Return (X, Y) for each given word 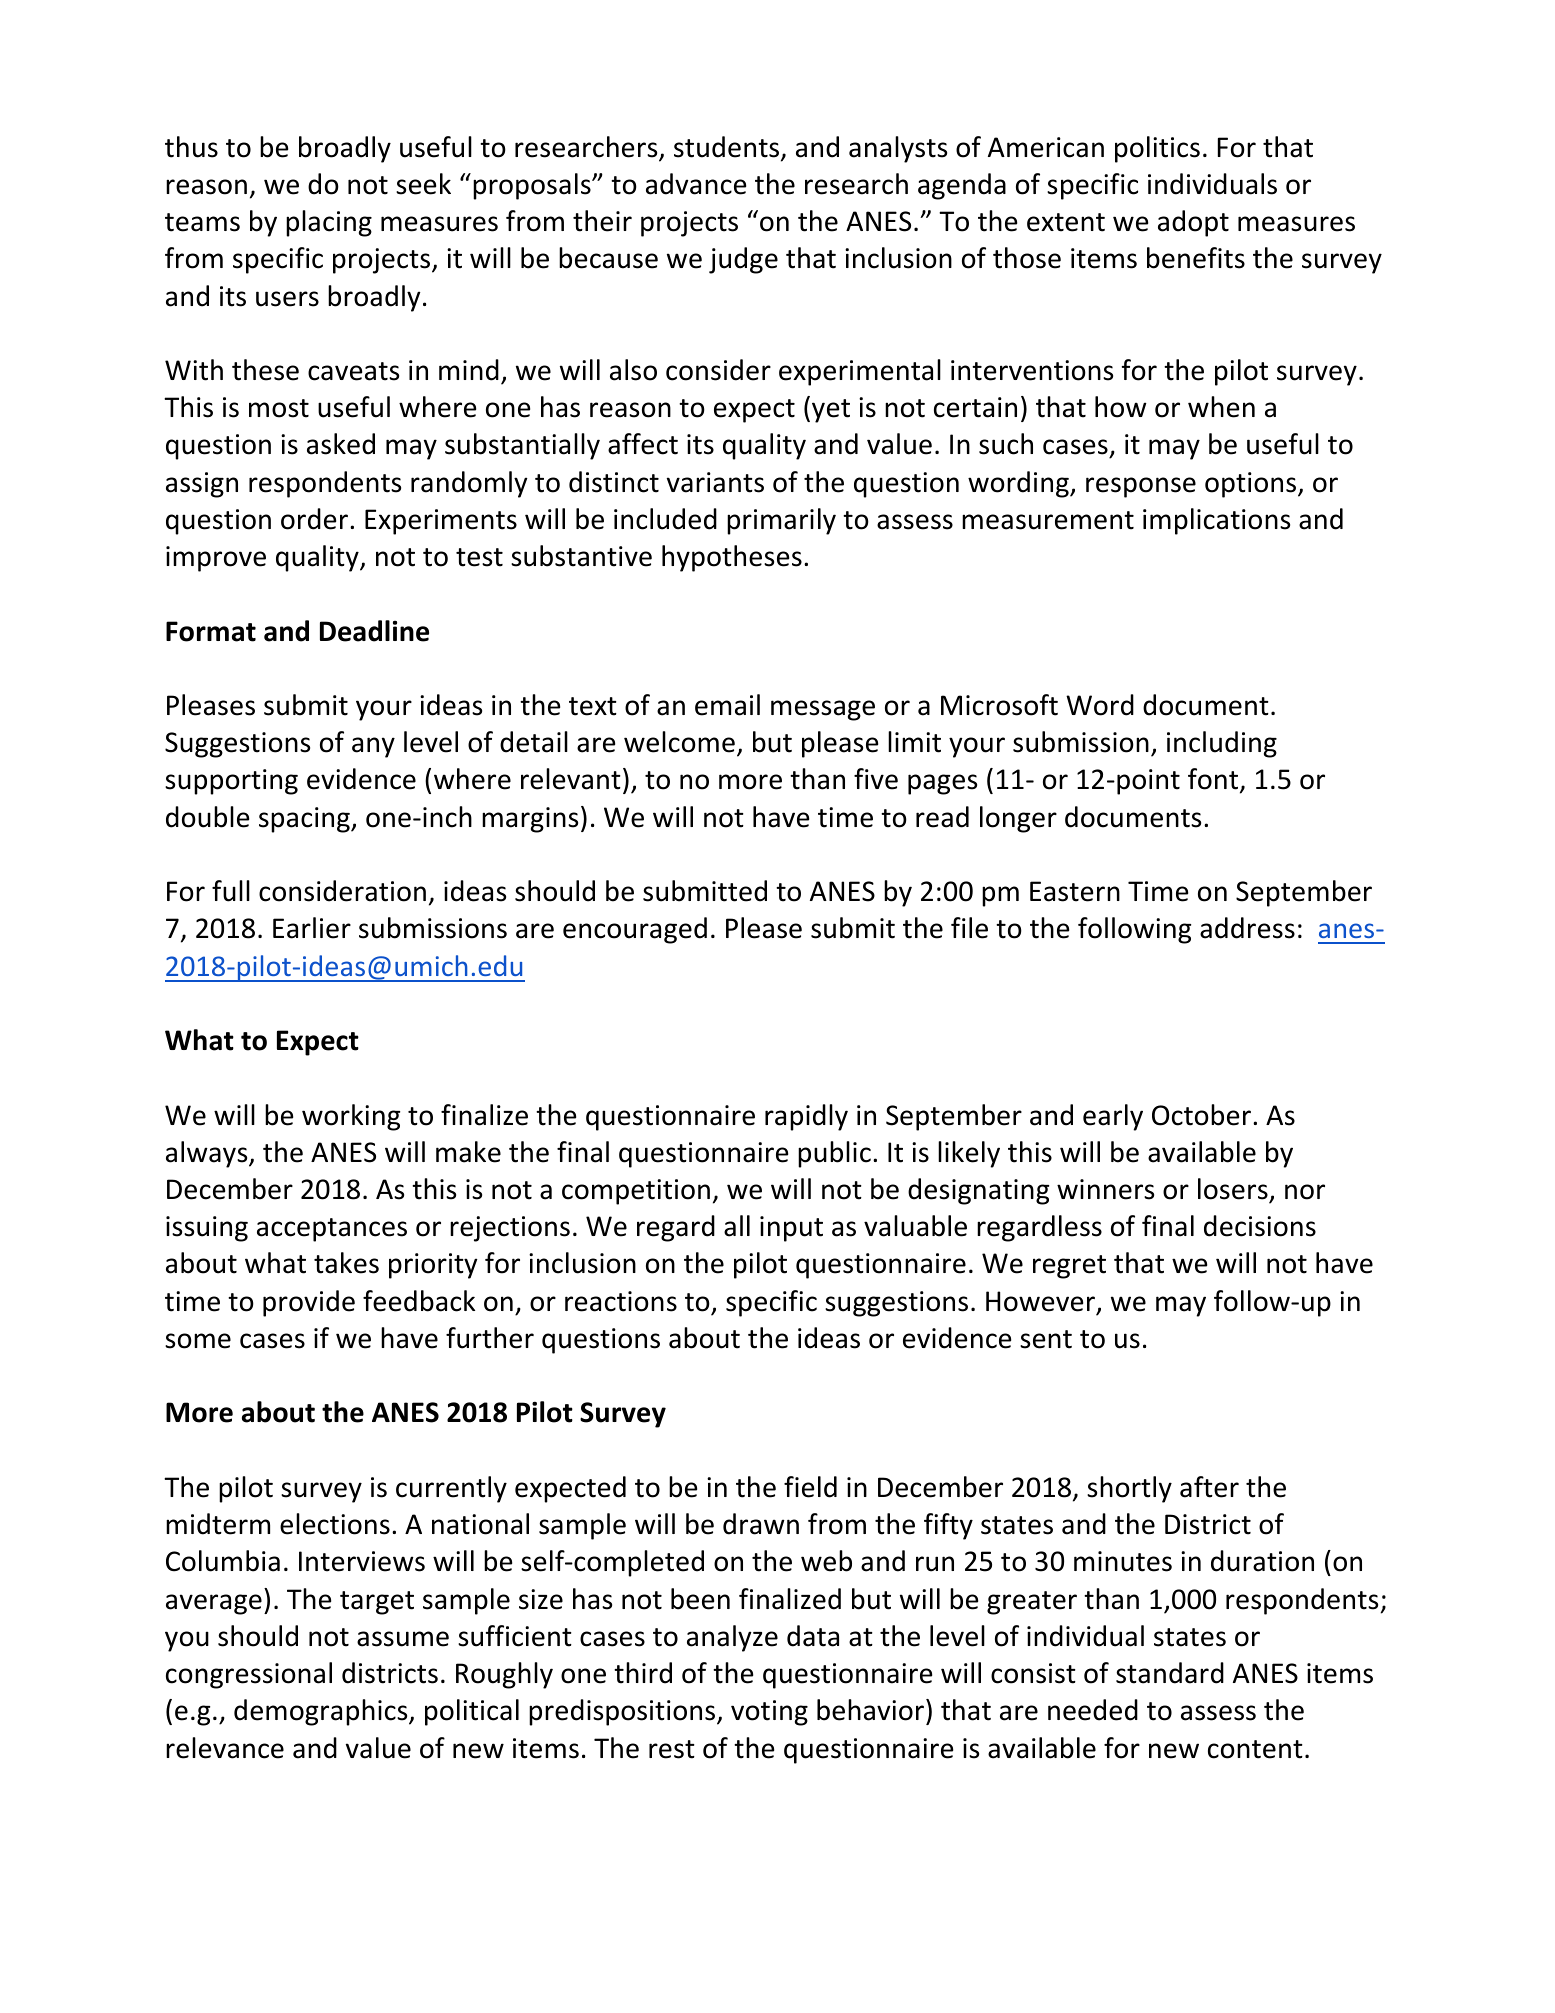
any (373, 747)
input (791, 1229)
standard (1170, 1673)
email (727, 705)
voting (769, 1713)
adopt (1193, 223)
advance (696, 184)
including (1222, 744)
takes (346, 1263)
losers (1233, 1189)
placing (329, 223)
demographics (322, 1712)
